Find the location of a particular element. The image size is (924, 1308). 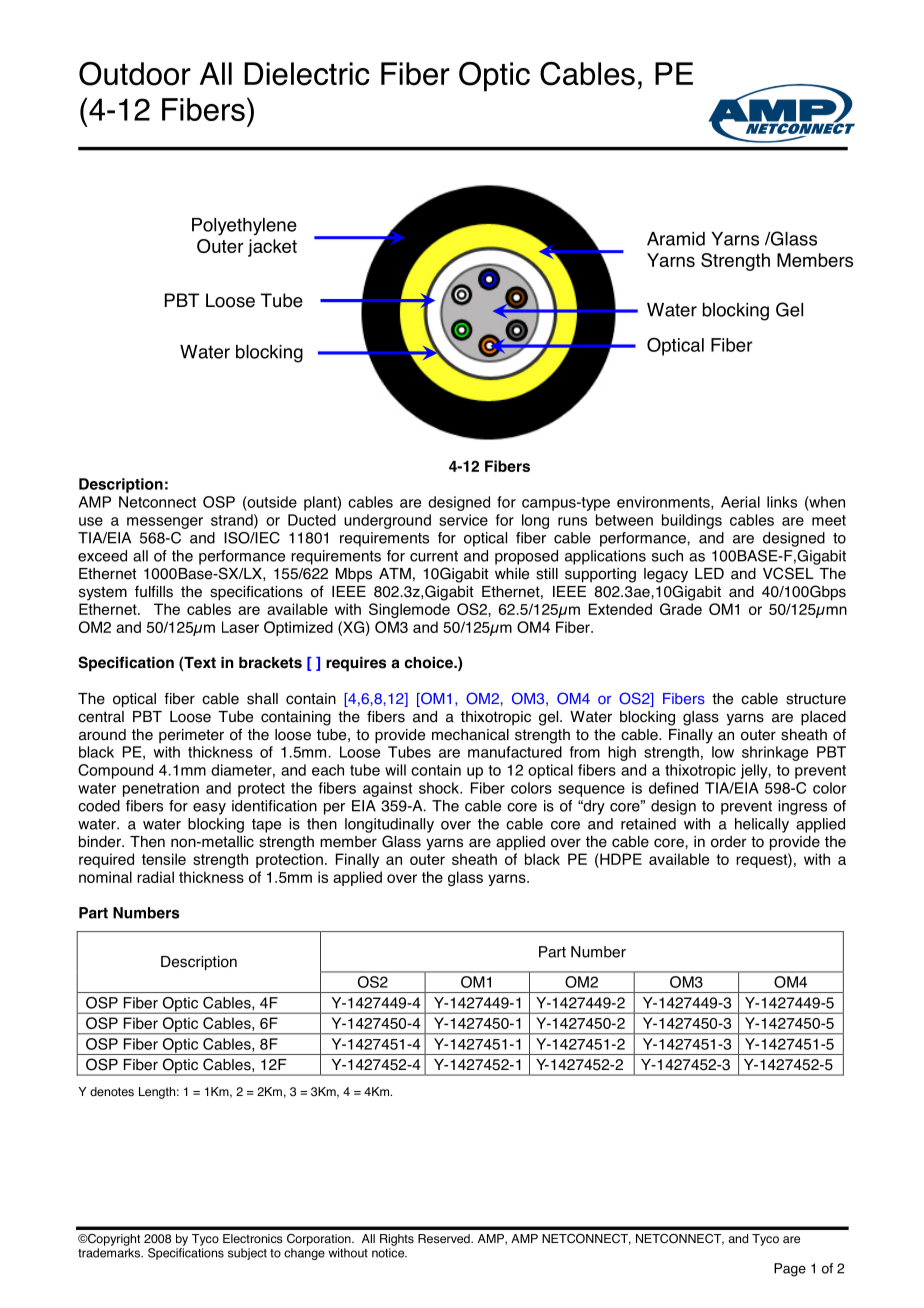

perimeter is located at coordinates (191, 736).
